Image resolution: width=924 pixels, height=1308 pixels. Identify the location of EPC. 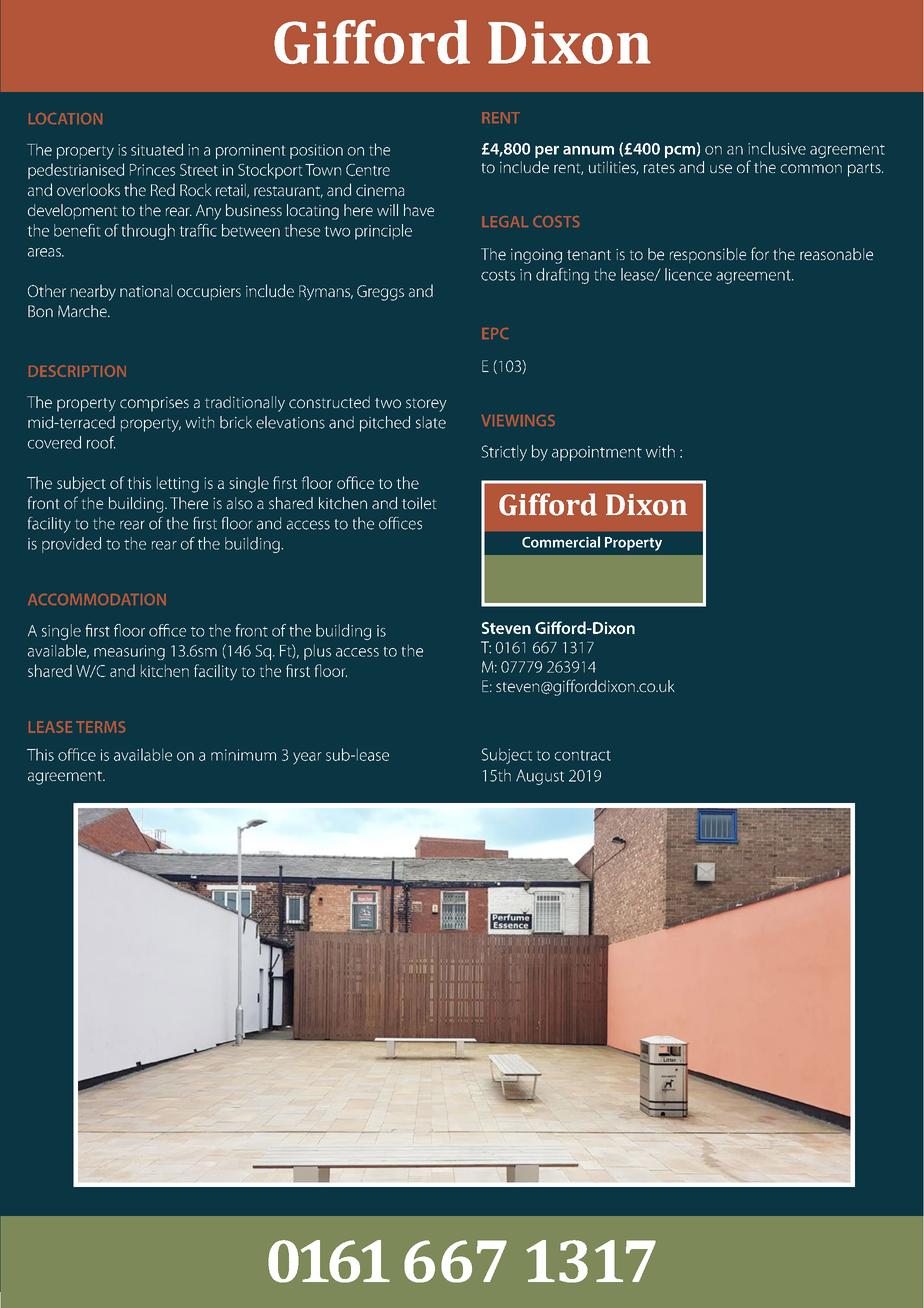
(495, 333).
